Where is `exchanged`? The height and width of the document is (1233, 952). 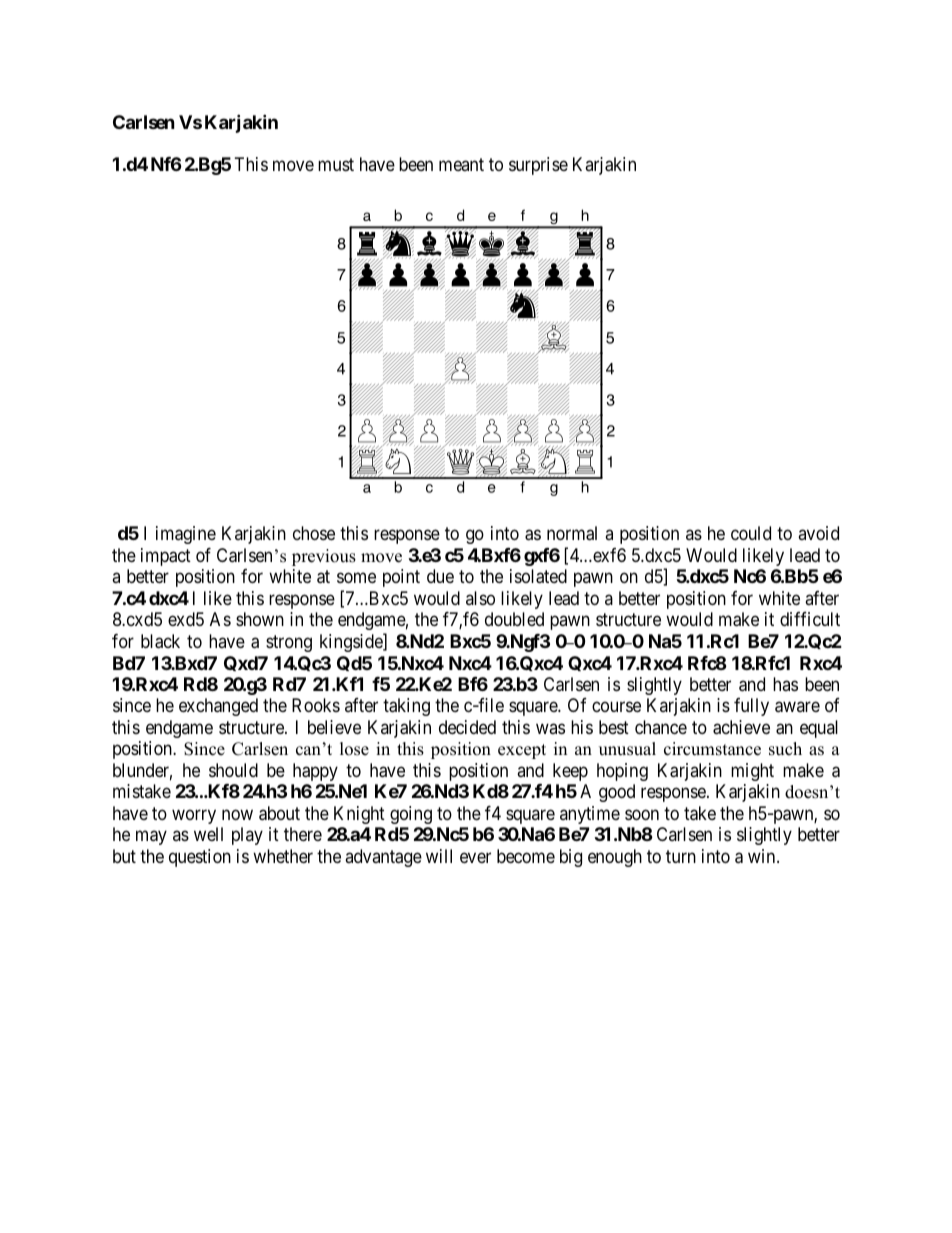
exchanged is located at coordinates (218, 707).
